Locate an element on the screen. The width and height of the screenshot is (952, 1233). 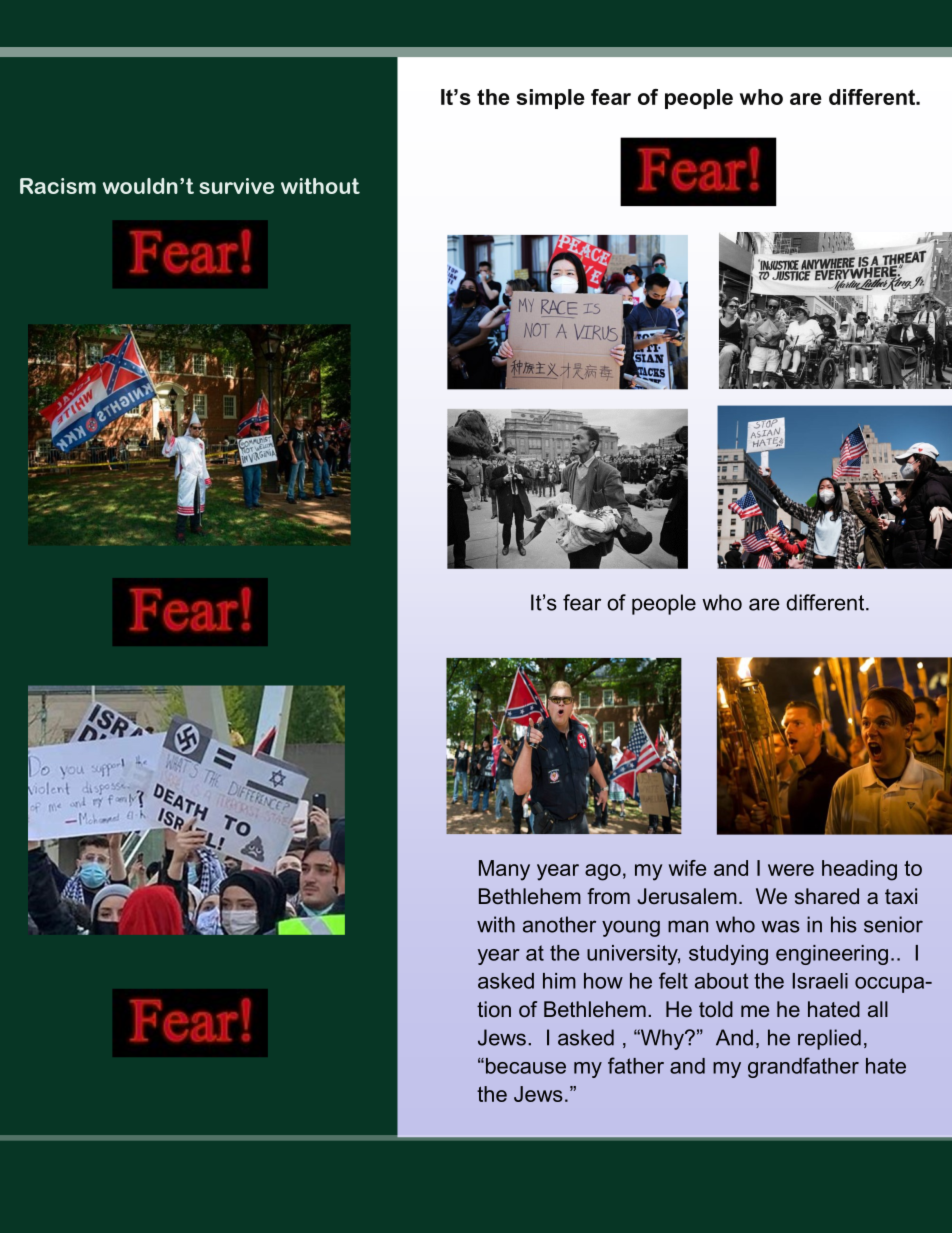
simple is located at coordinates (550, 99).
